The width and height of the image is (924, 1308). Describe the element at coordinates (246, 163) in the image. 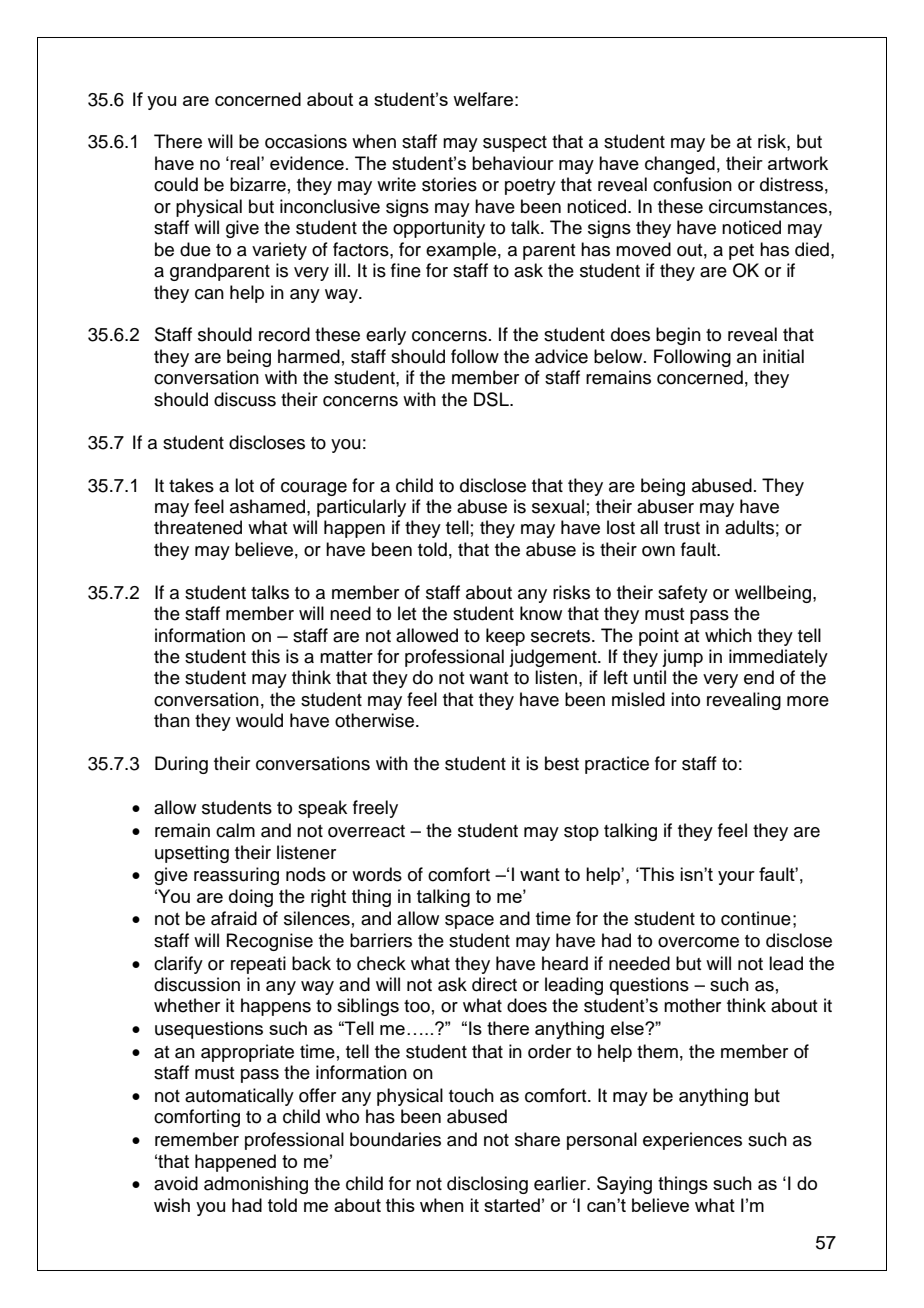

I see `real` at that location.
